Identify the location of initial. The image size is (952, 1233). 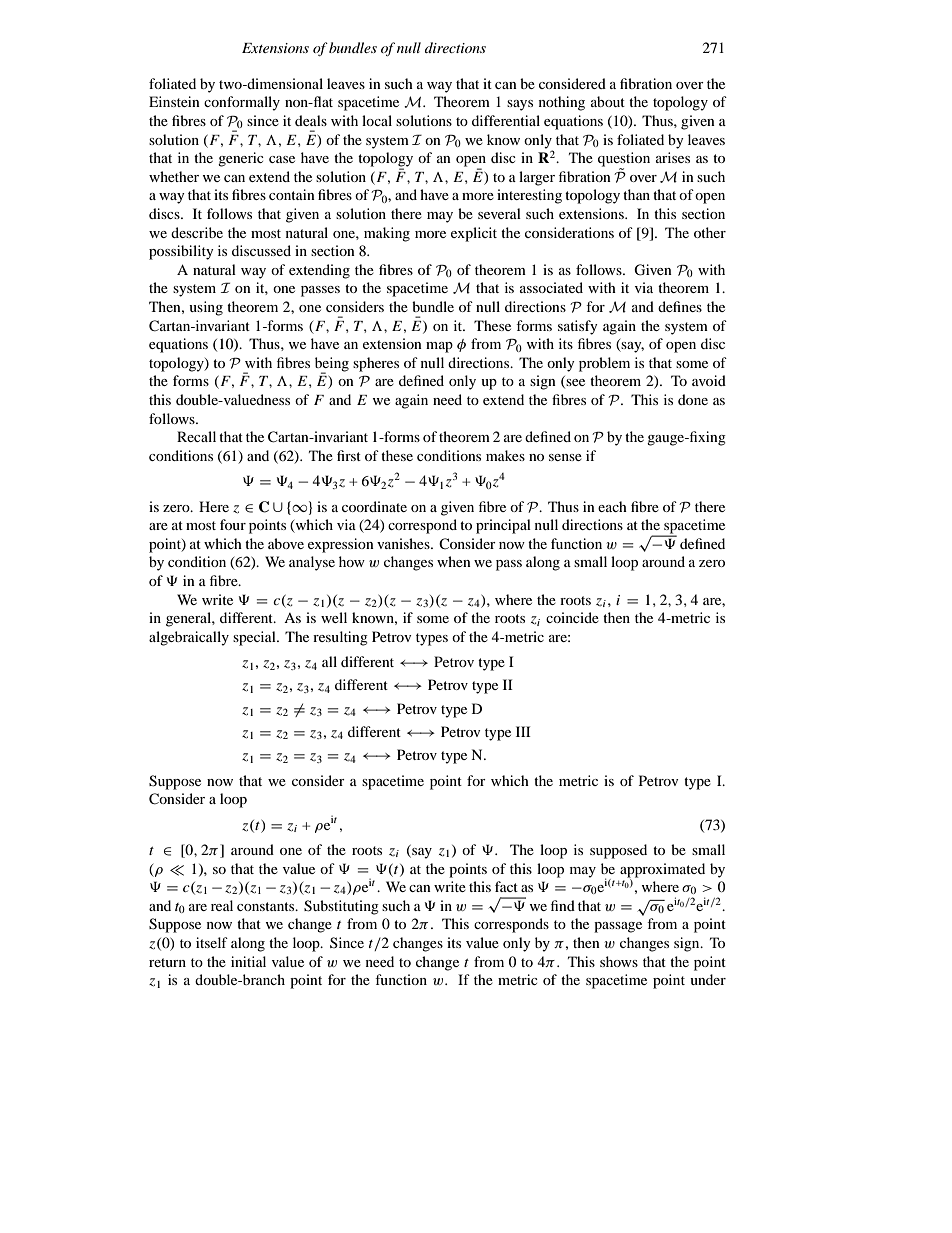
(248, 961).
